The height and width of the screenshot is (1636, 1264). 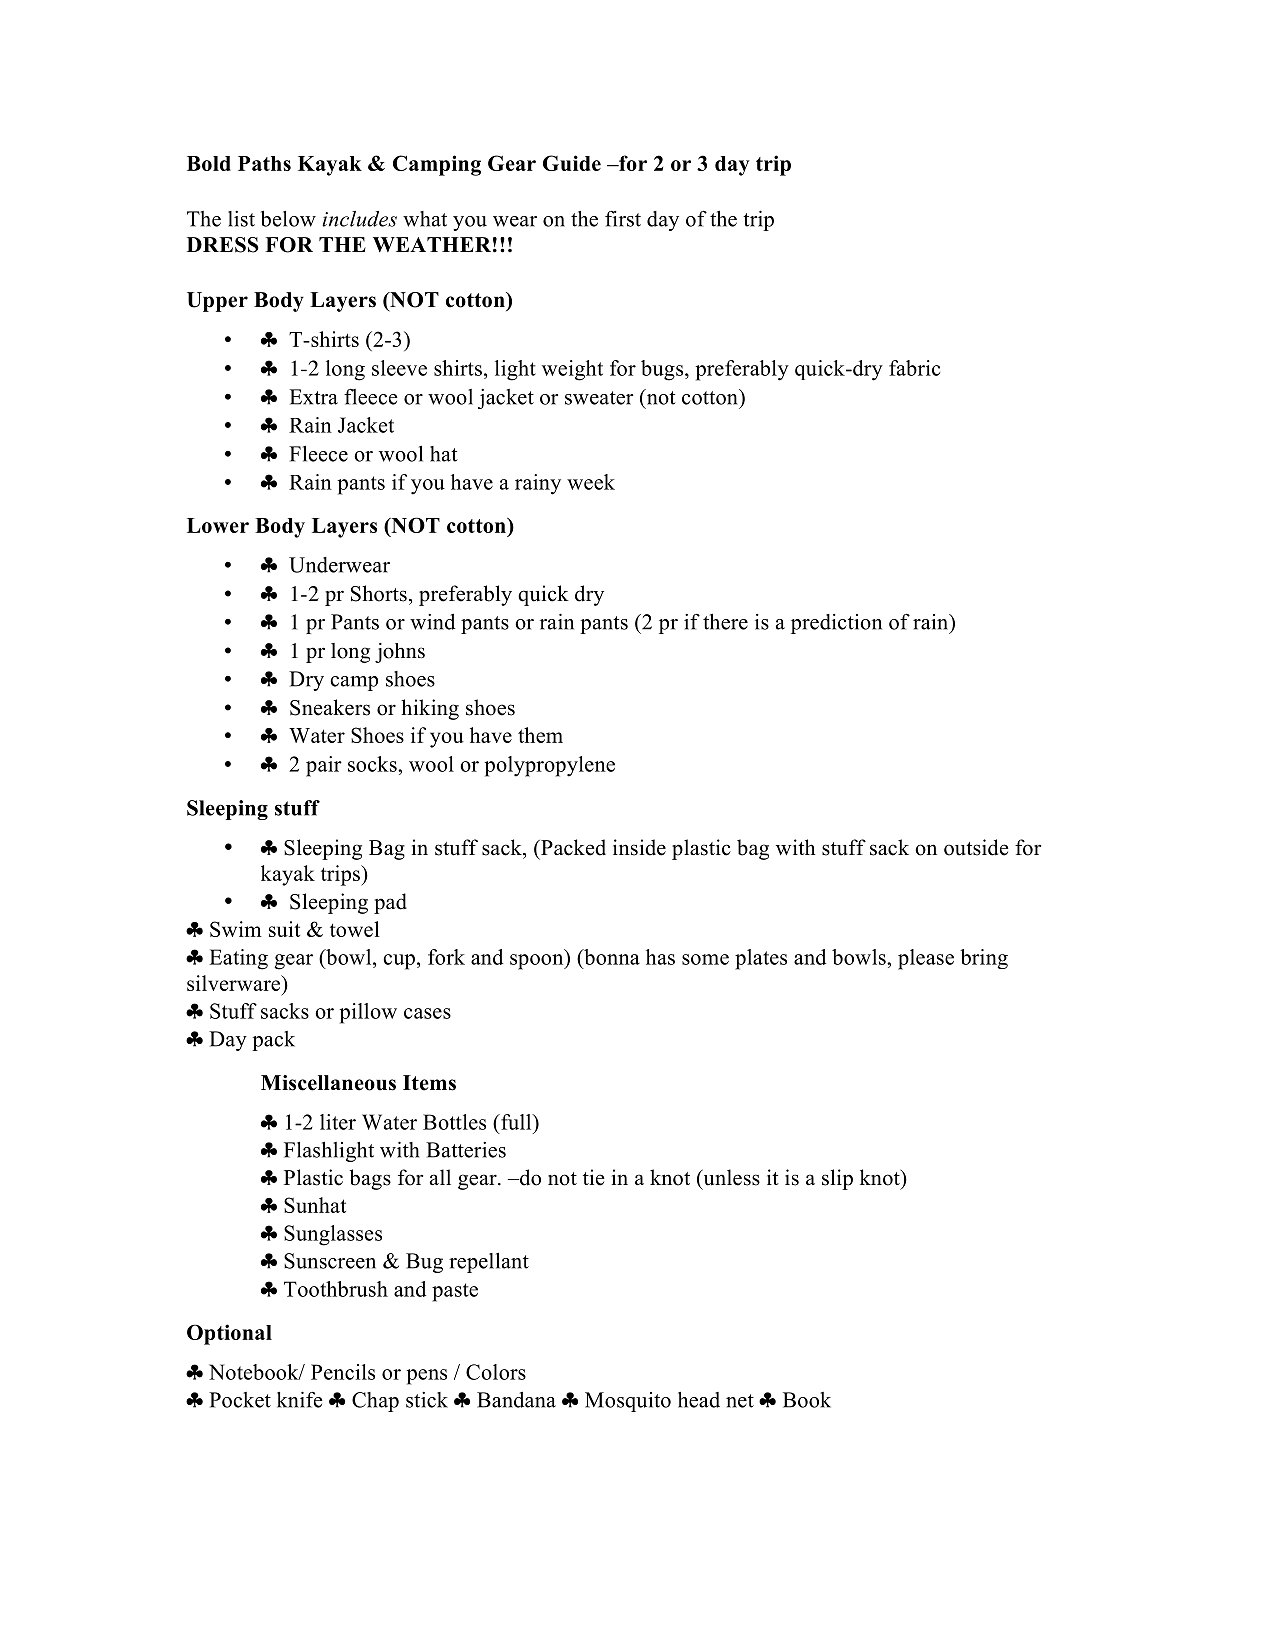 What do you see at coordinates (288, 218) in the screenshot?
I see `below` at bounding box center [288, 218].
